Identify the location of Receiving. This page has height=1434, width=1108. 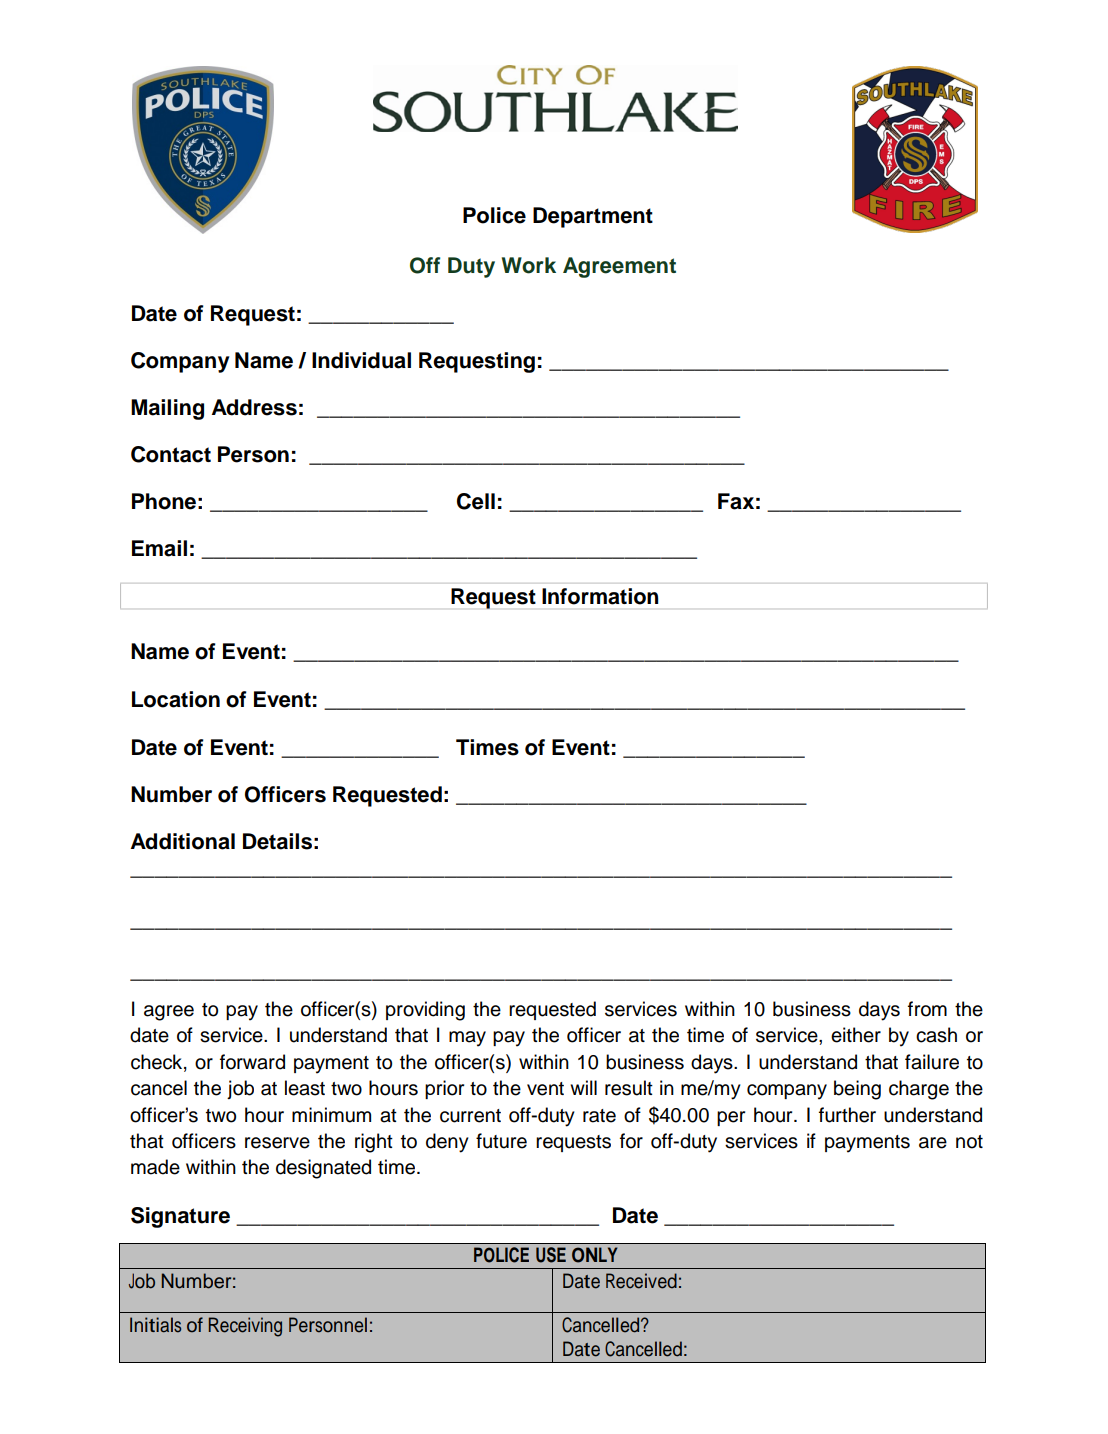
(245, 1327).
